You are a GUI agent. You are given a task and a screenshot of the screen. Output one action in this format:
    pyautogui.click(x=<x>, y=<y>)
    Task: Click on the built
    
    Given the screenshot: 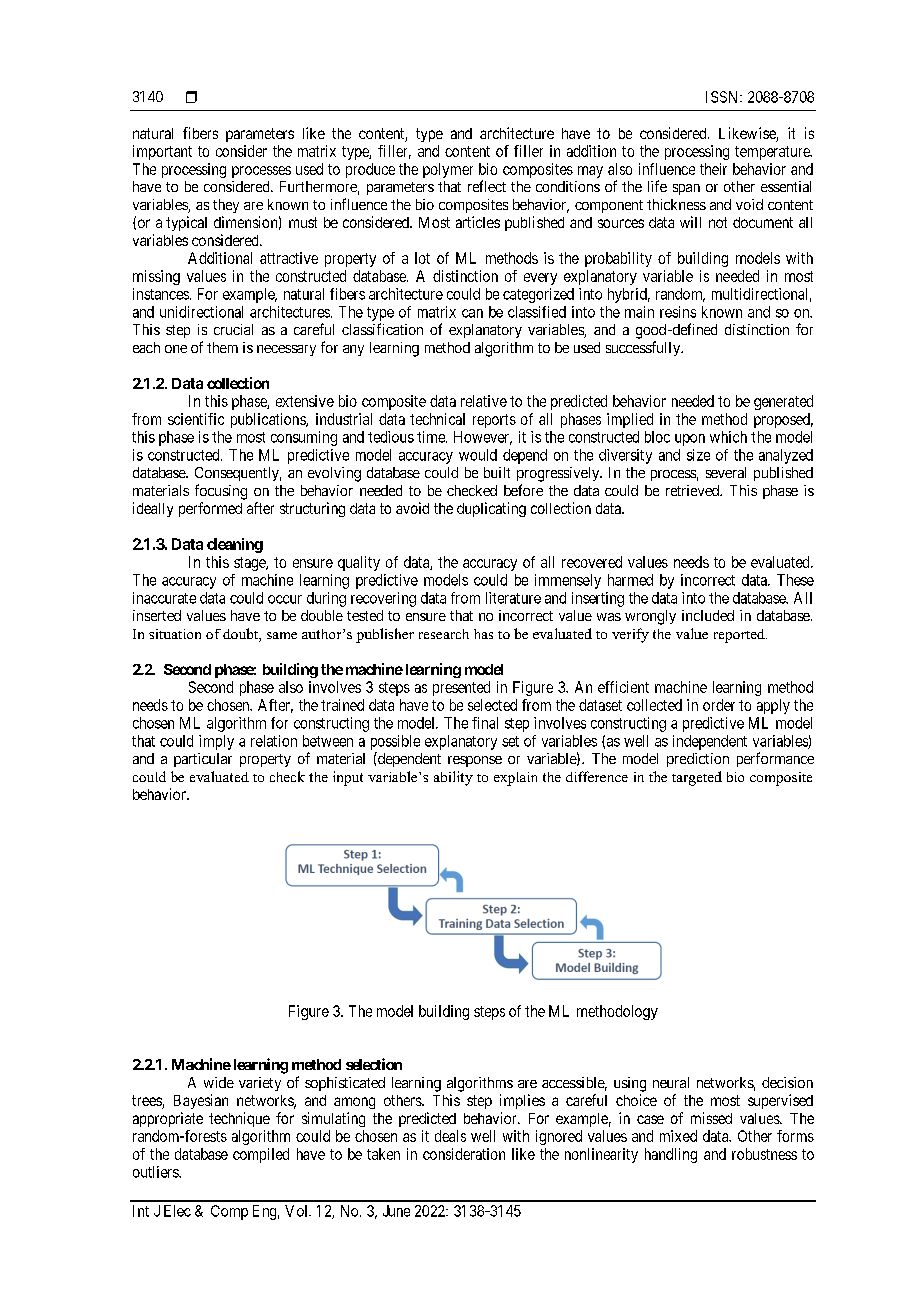 What is the action you would take?
    pyautogui.click(x=497, y=472)
